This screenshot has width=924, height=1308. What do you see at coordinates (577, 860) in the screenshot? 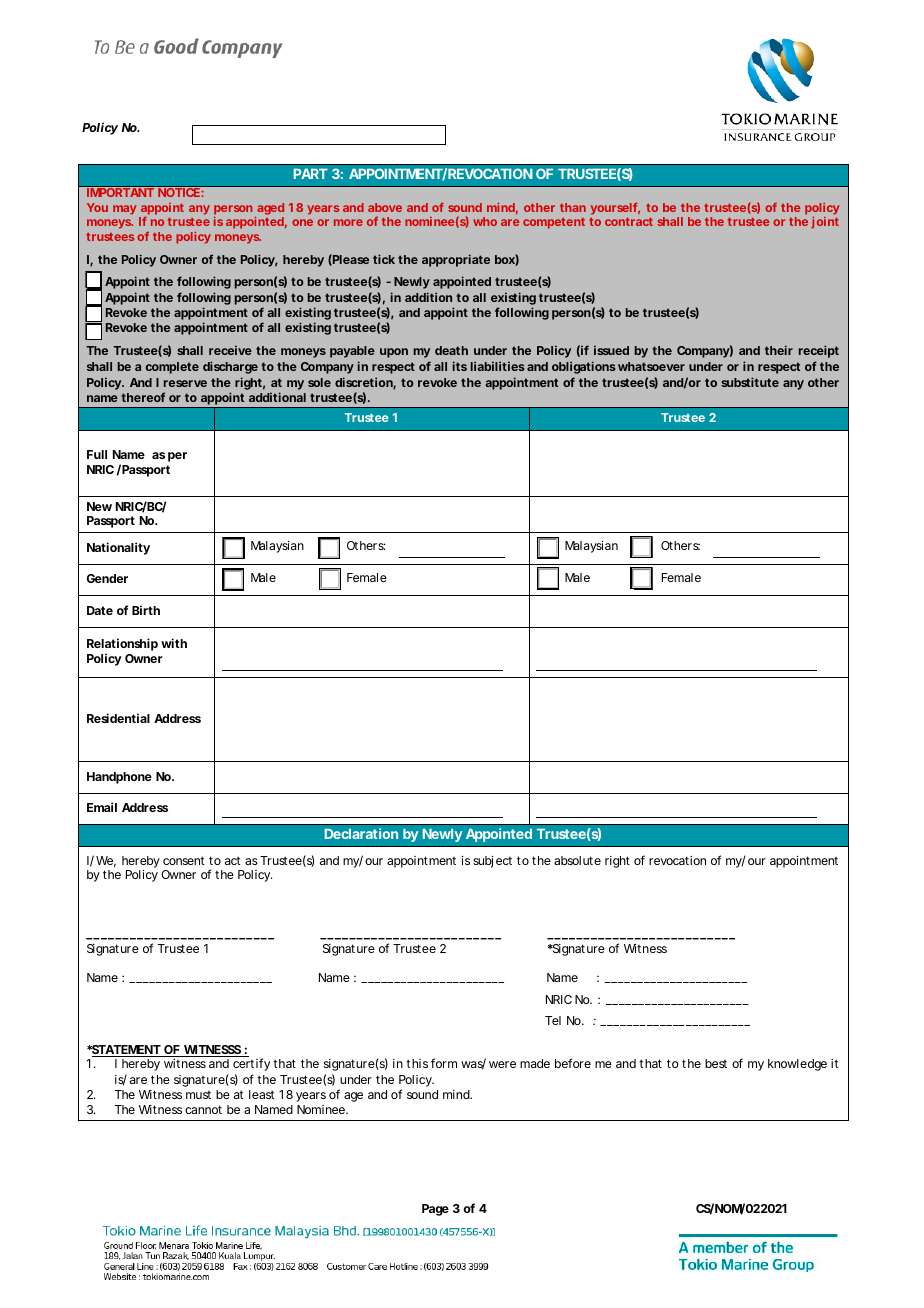
I see `absolute` at bounding box center [577, 860].
